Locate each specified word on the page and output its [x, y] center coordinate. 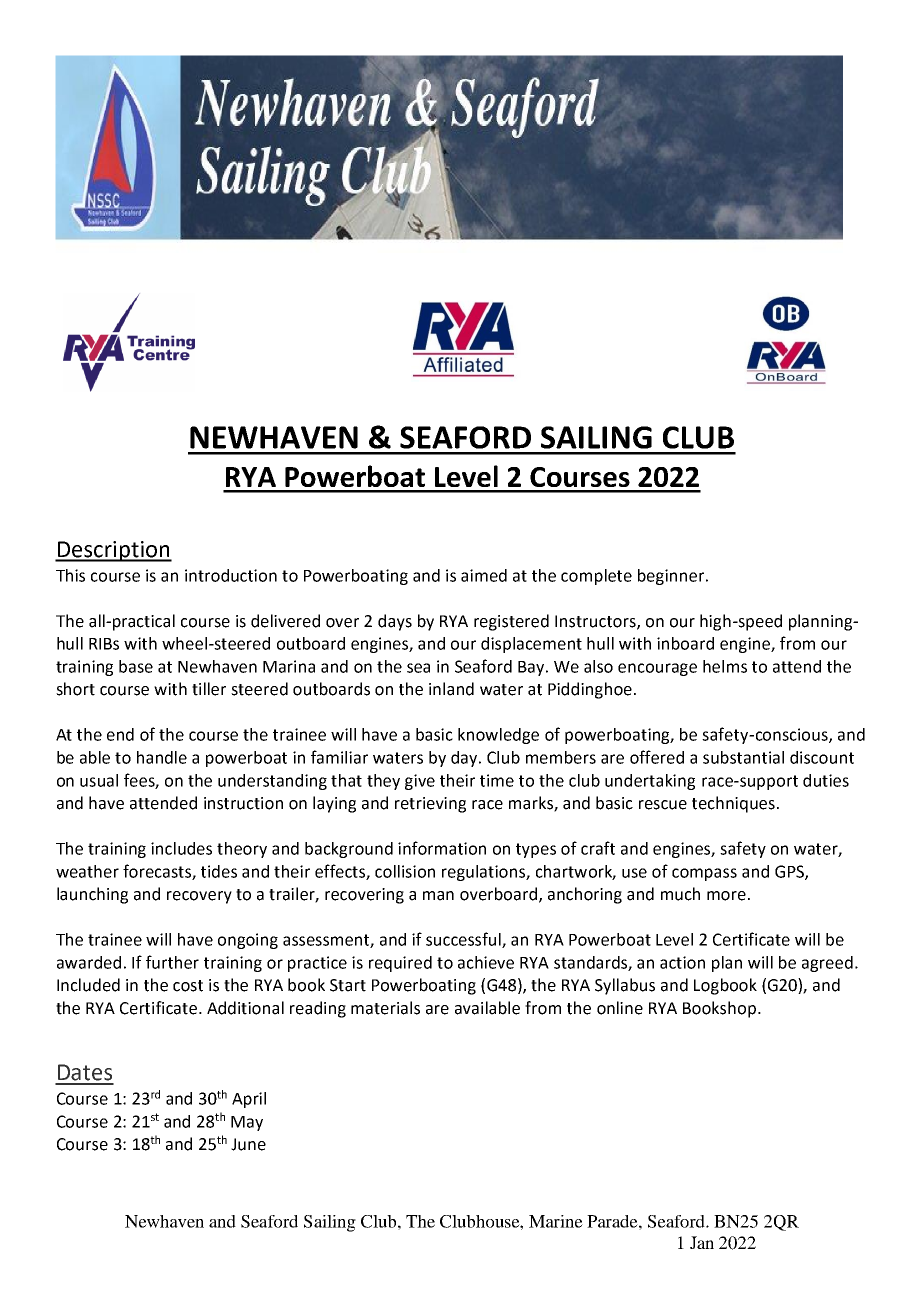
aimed [484, 575]
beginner [671, 577]
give [420, 782]
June [248, 1144]
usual [99, 780]
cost [188, 986]
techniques [733, 804]
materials [385, 1008]
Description [113, 551]
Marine [556, 1221]
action [682, 962]
